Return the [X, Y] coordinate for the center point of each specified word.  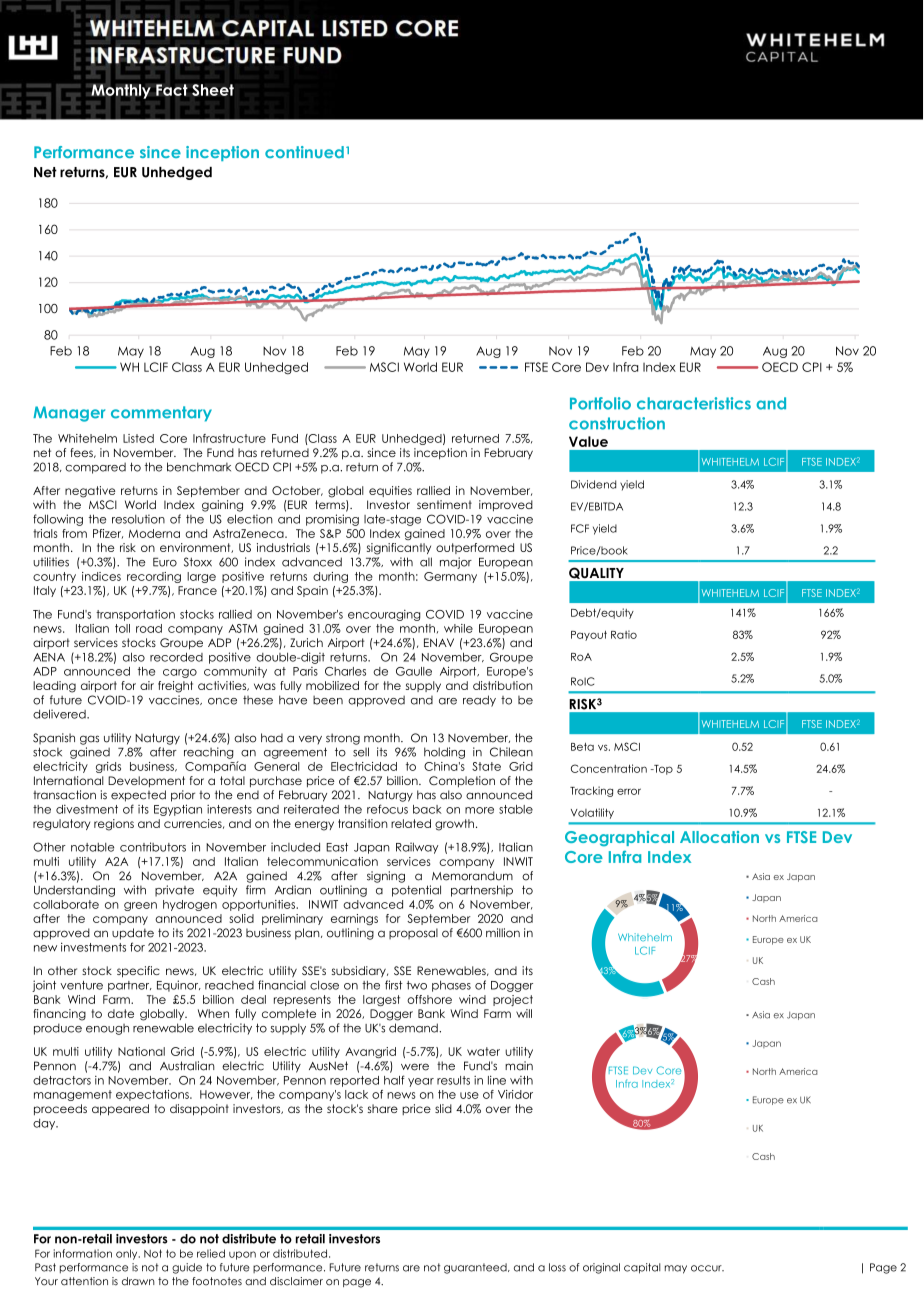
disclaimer [296, 1281]
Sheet [213, 90]
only [128, 1254]
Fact [172, 90]
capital [642, 1268]
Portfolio [600, 403]
